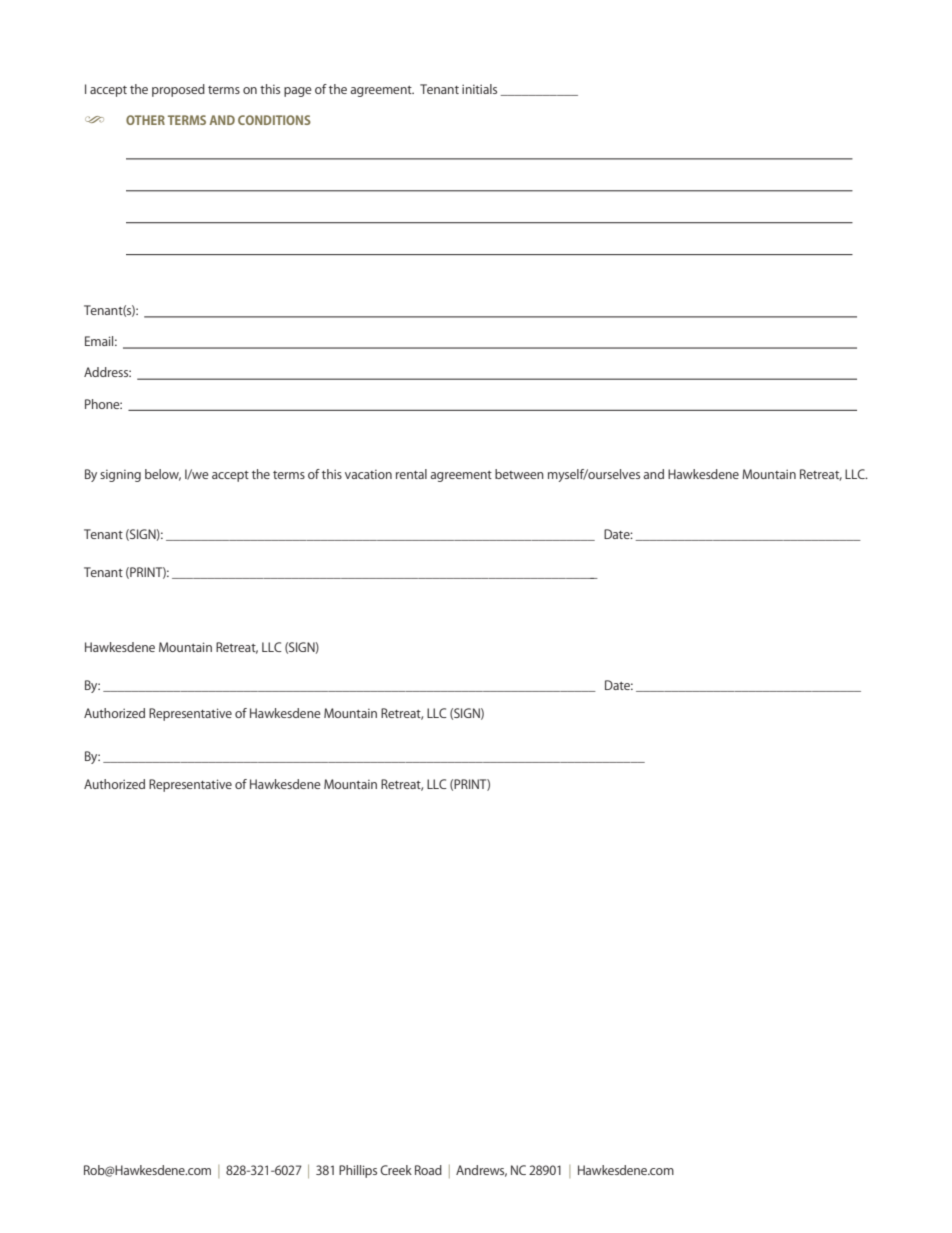 The height and width of the image is (1233, 952). Describe the element at coordinates (411, 474) in the image. I see `rental` at that location.
